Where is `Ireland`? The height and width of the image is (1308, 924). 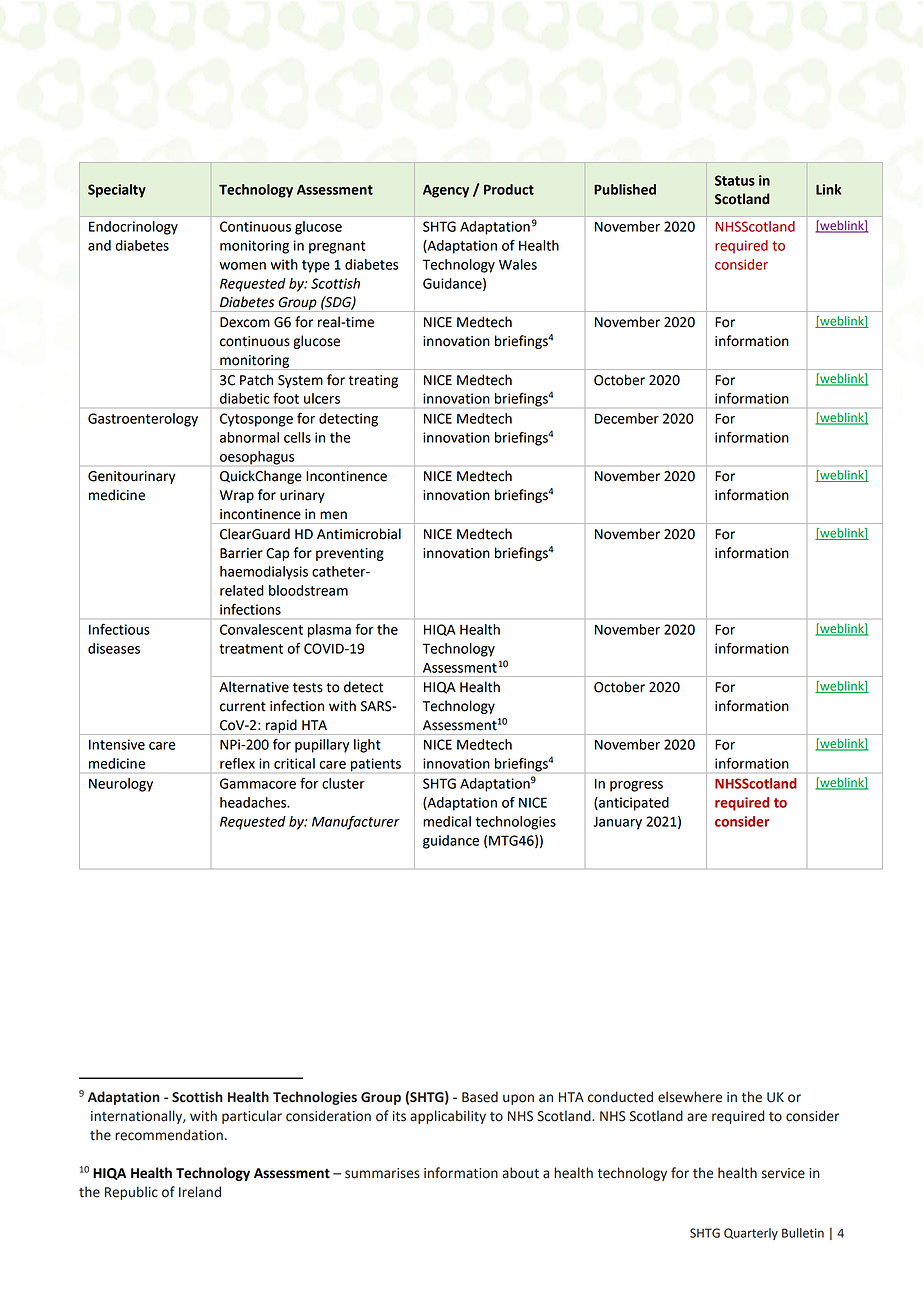 Ireland is located at coordinates (200, 1192).
